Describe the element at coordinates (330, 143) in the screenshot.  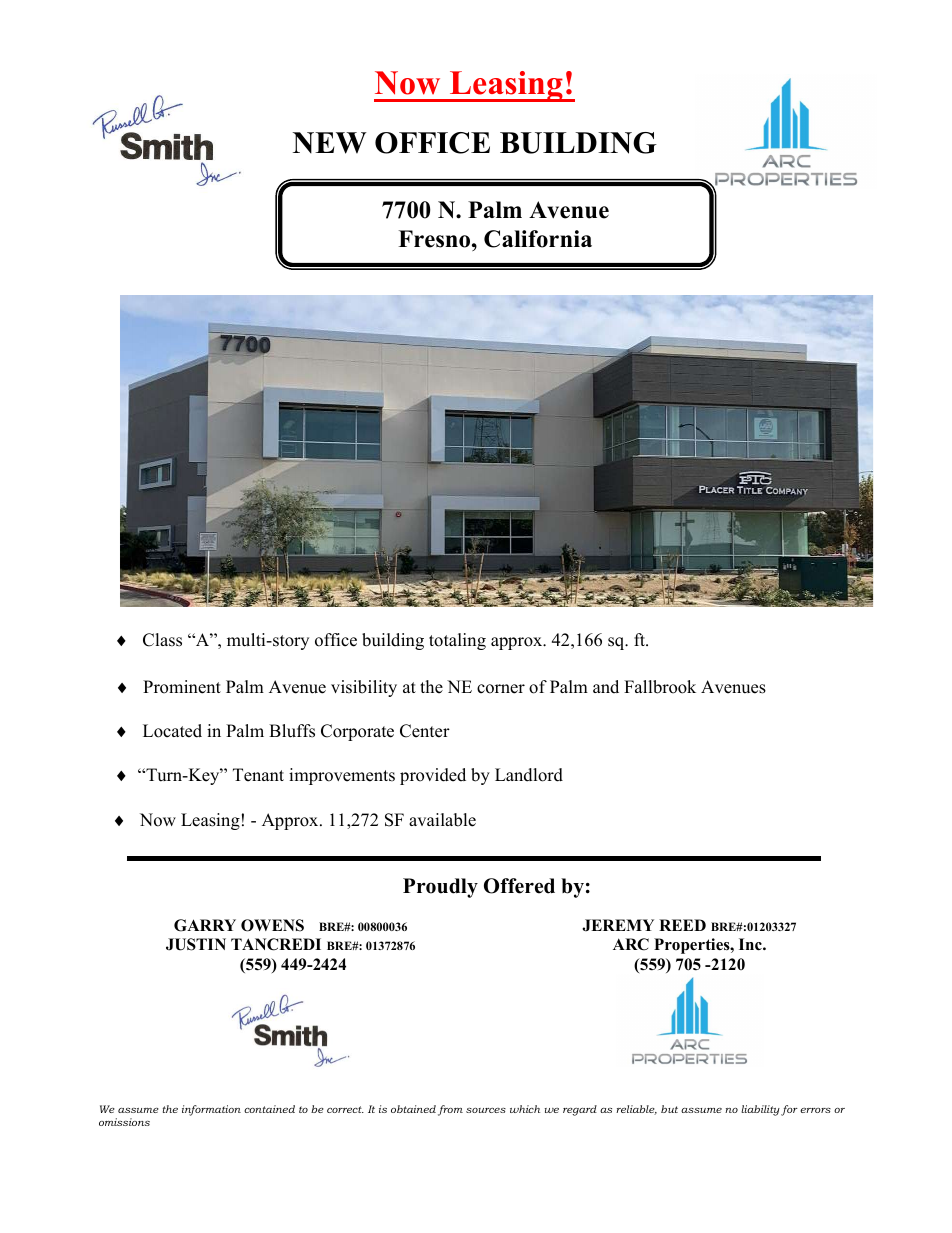
I see `NEW` at that location.
